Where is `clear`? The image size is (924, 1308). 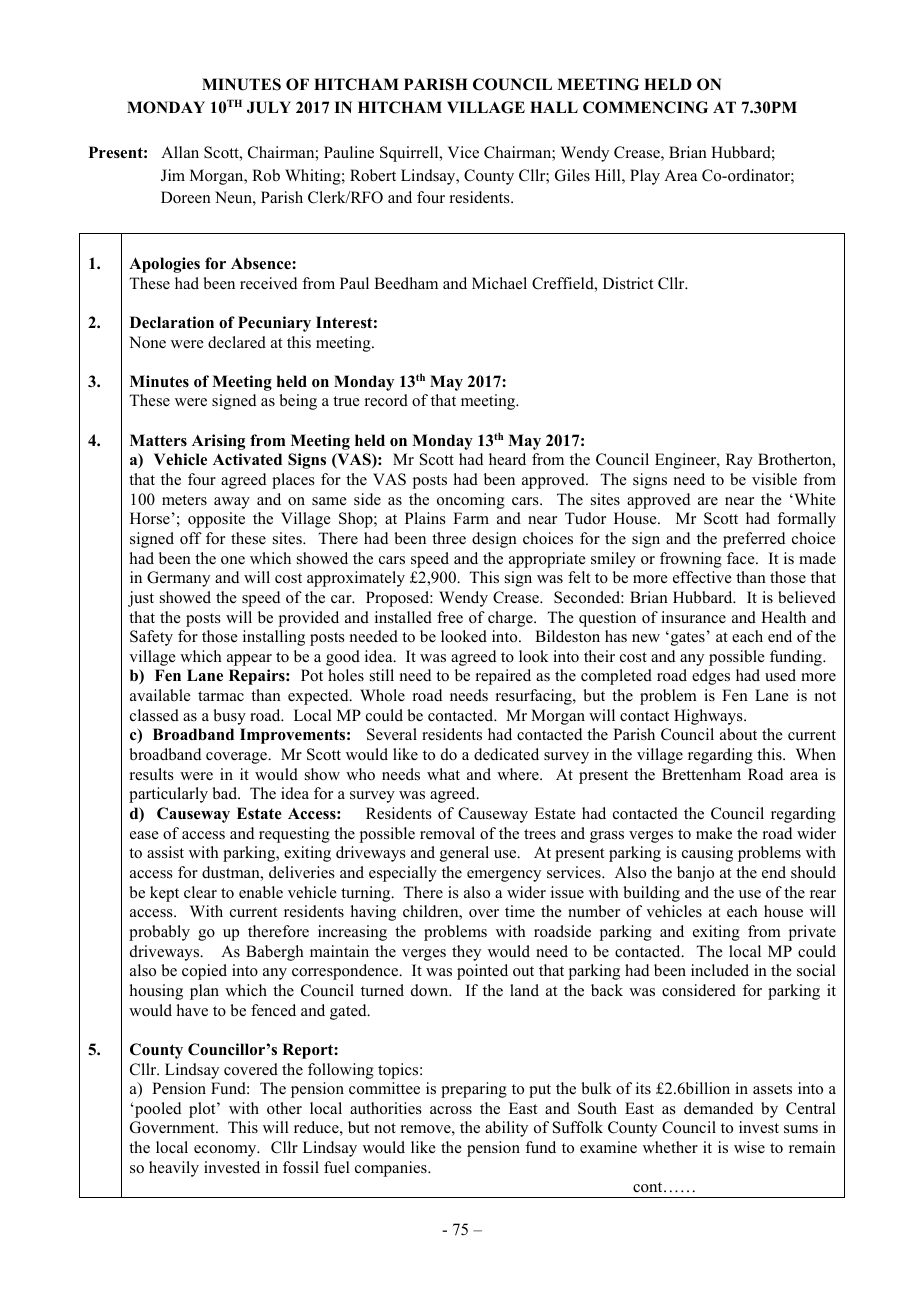
clear is located at coordinates (200, 892).
